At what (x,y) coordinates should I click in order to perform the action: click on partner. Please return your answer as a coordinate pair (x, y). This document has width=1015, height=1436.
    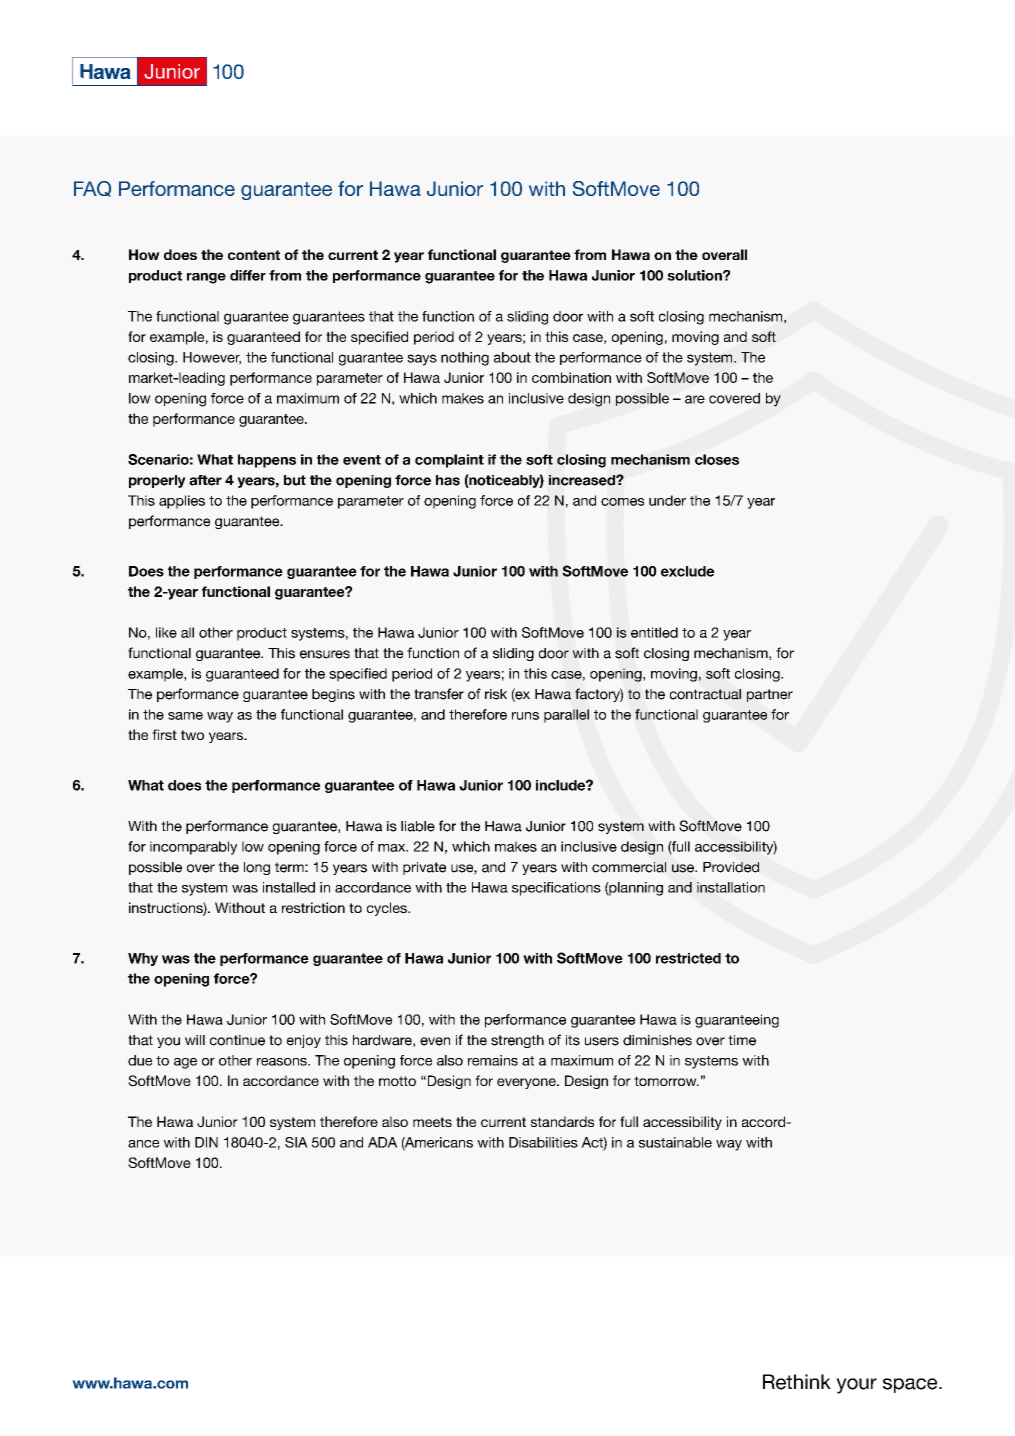
    Looking at the image, I should click on (770, 695).
